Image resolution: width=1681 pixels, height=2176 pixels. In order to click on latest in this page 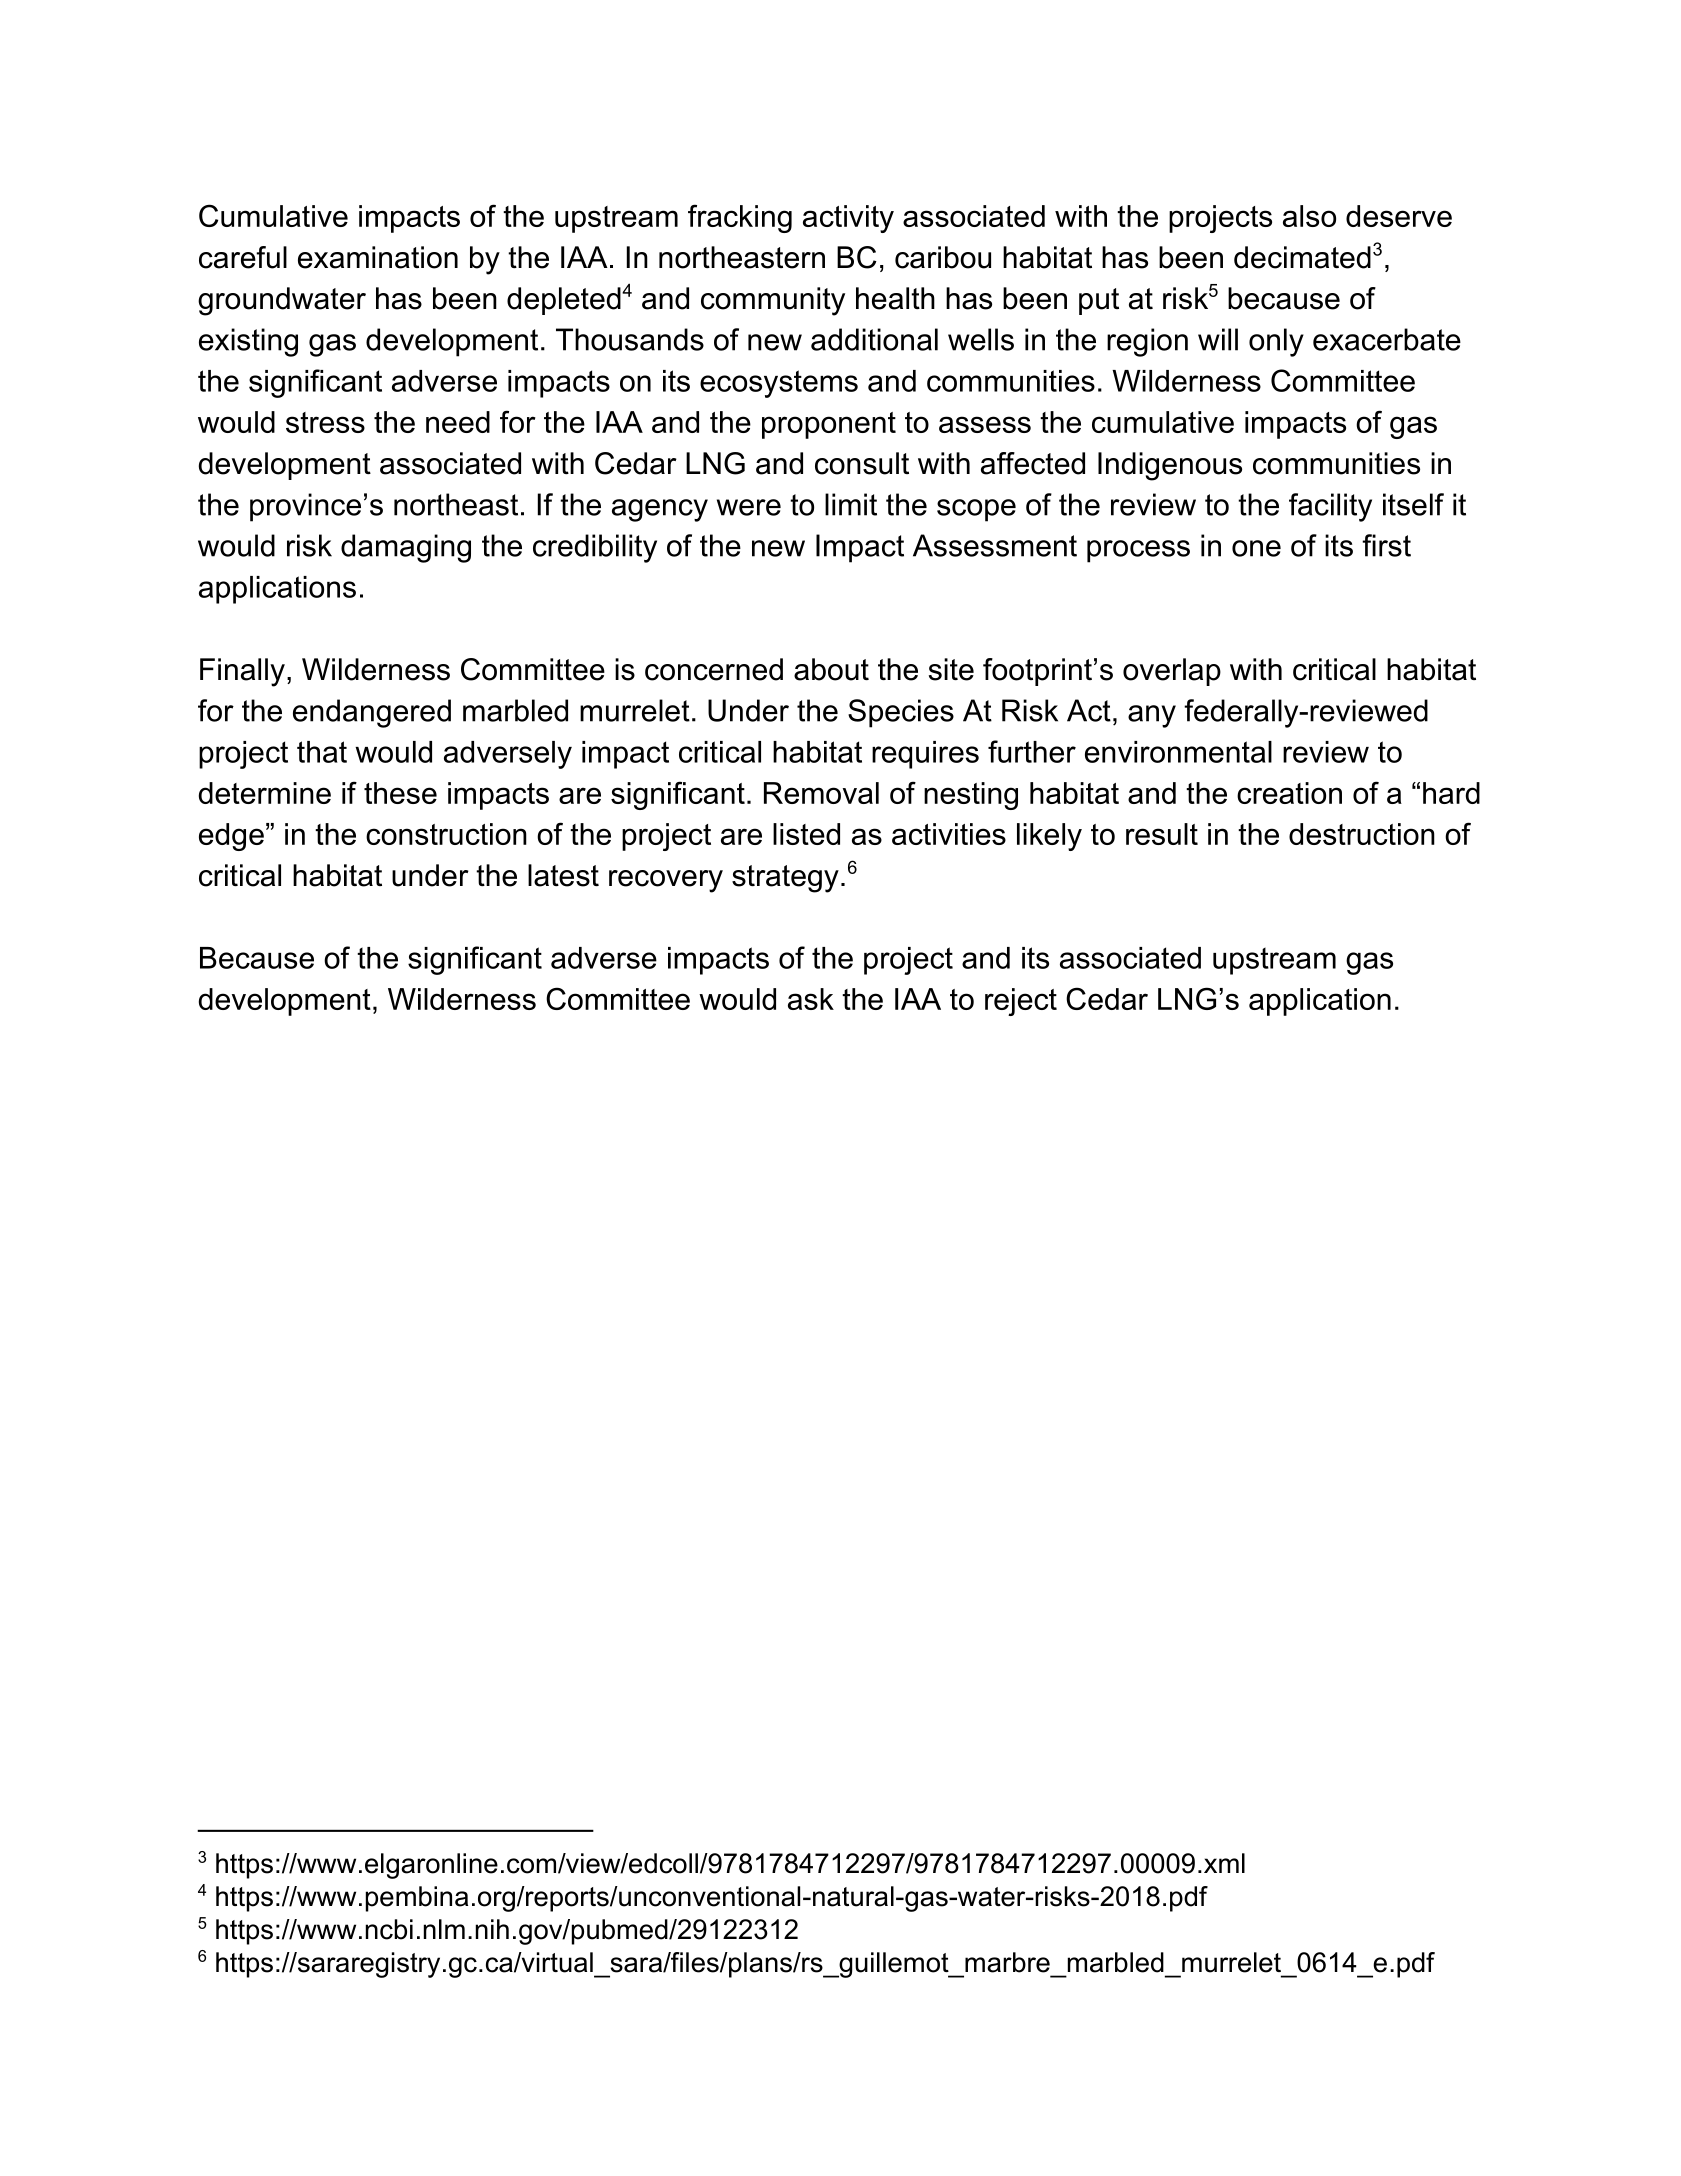, I will do `click(563, 875)`.
